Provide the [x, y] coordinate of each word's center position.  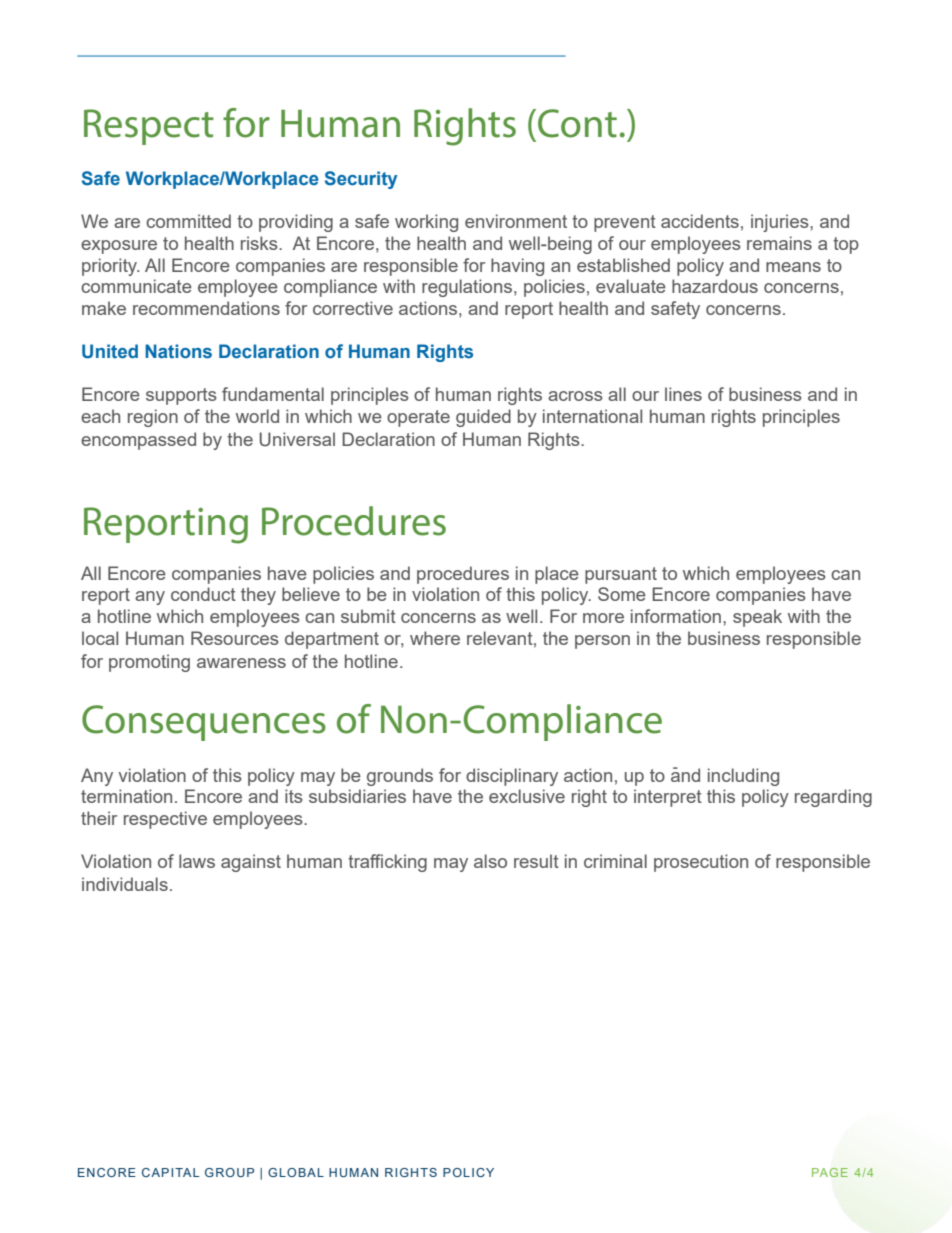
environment [516, 221]
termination [126, 796]
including [743, 777]
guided [483, 418]
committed [188, 221]
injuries [781, 223]
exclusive [527, 796]
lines [683, 394]
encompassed [138, 441]
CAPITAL [171, 1172]
